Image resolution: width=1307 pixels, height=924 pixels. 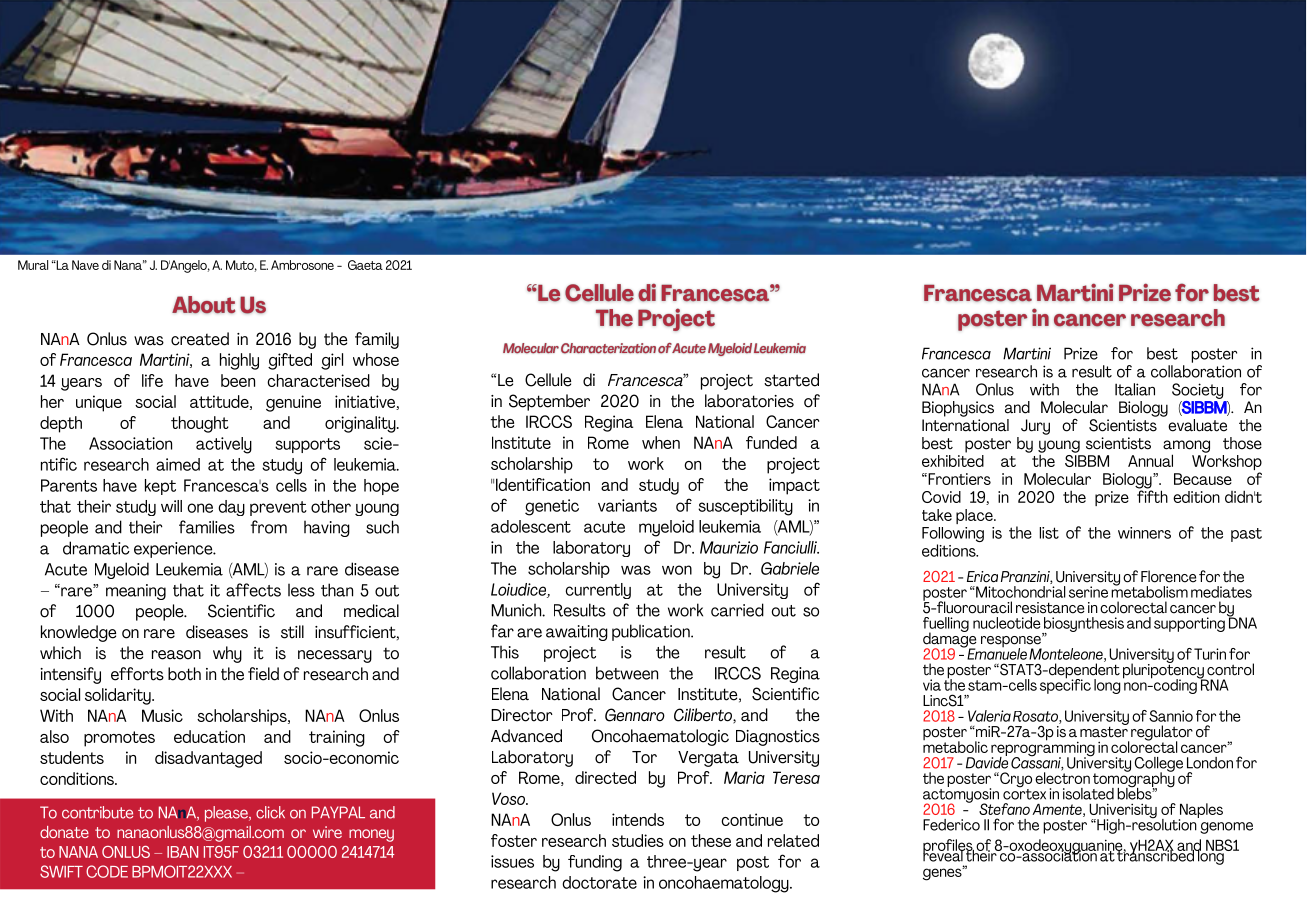 What do you see at coordinates (377, 340) in the image?
I see `family` at bounding box center [377, 340].
